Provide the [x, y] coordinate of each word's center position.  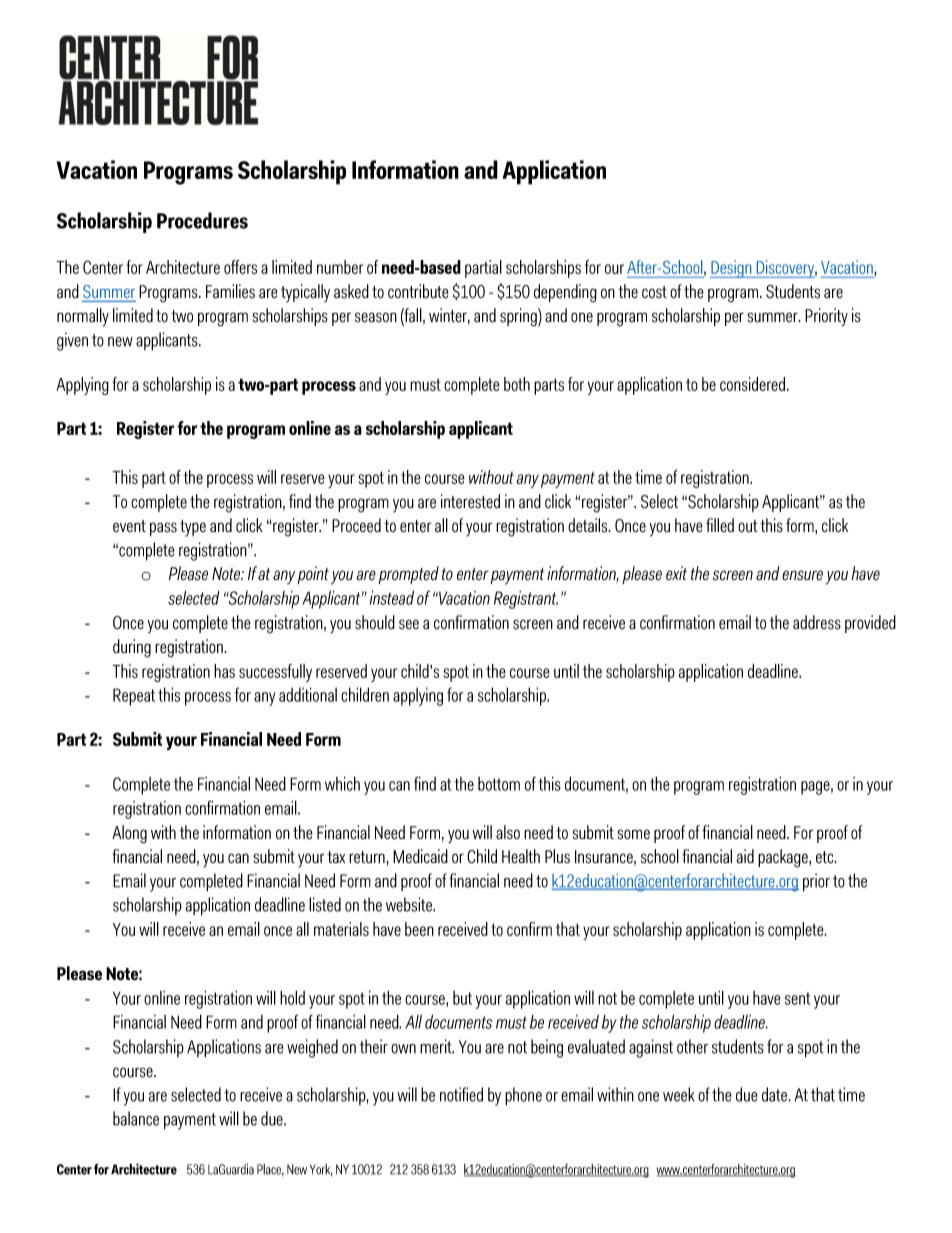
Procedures [202, 220]
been [419, 929]
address [817, 622]
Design [732, 269]
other [692, 1046]
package [784, 858]
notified [461, 1094]
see [409, 624]
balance [136, 1118]
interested [470, 501]
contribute [418, 291]
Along [129, 834]
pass [163, 529]
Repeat [134, 697]
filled [720, 525]
